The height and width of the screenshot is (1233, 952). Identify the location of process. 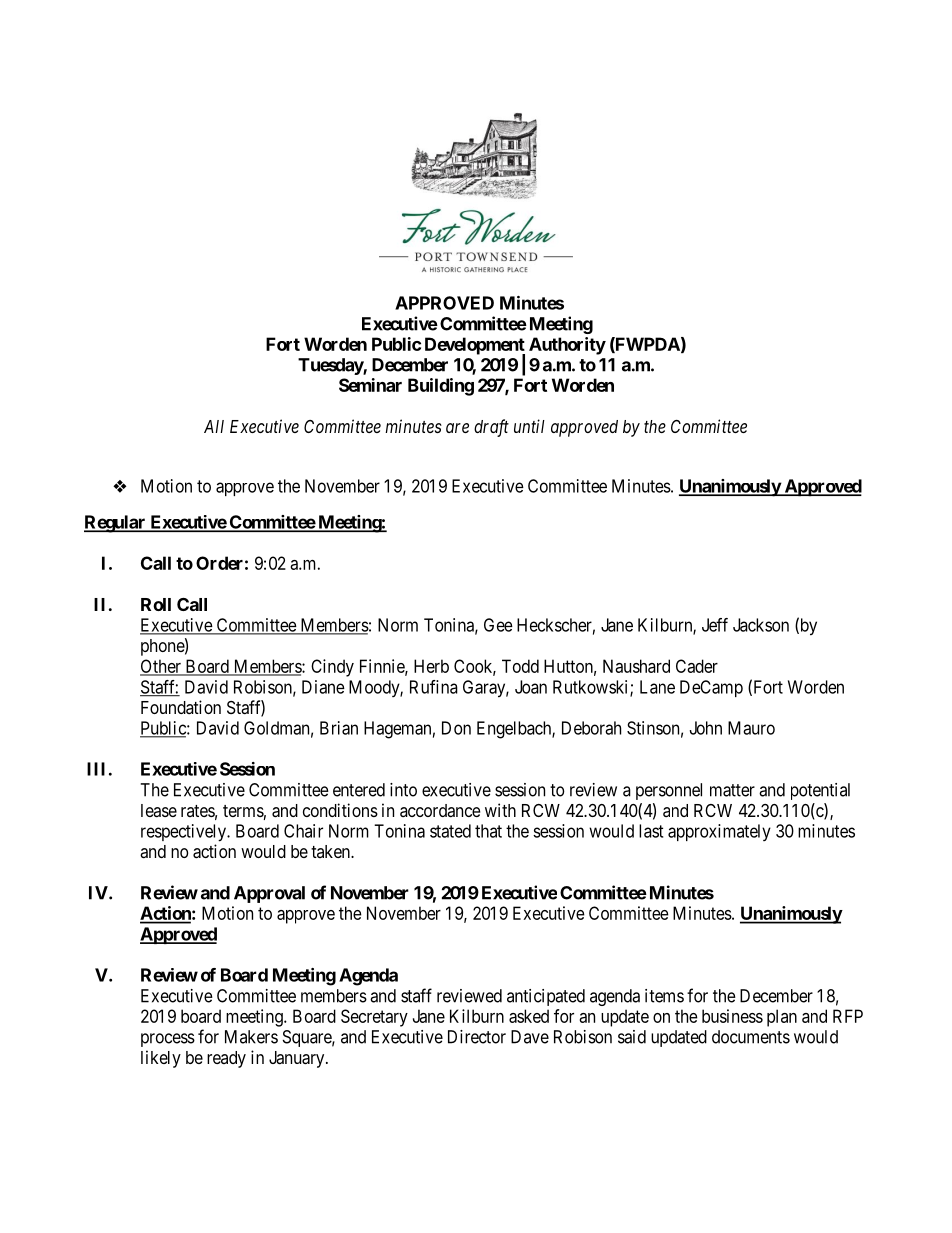
(168, 1040).
